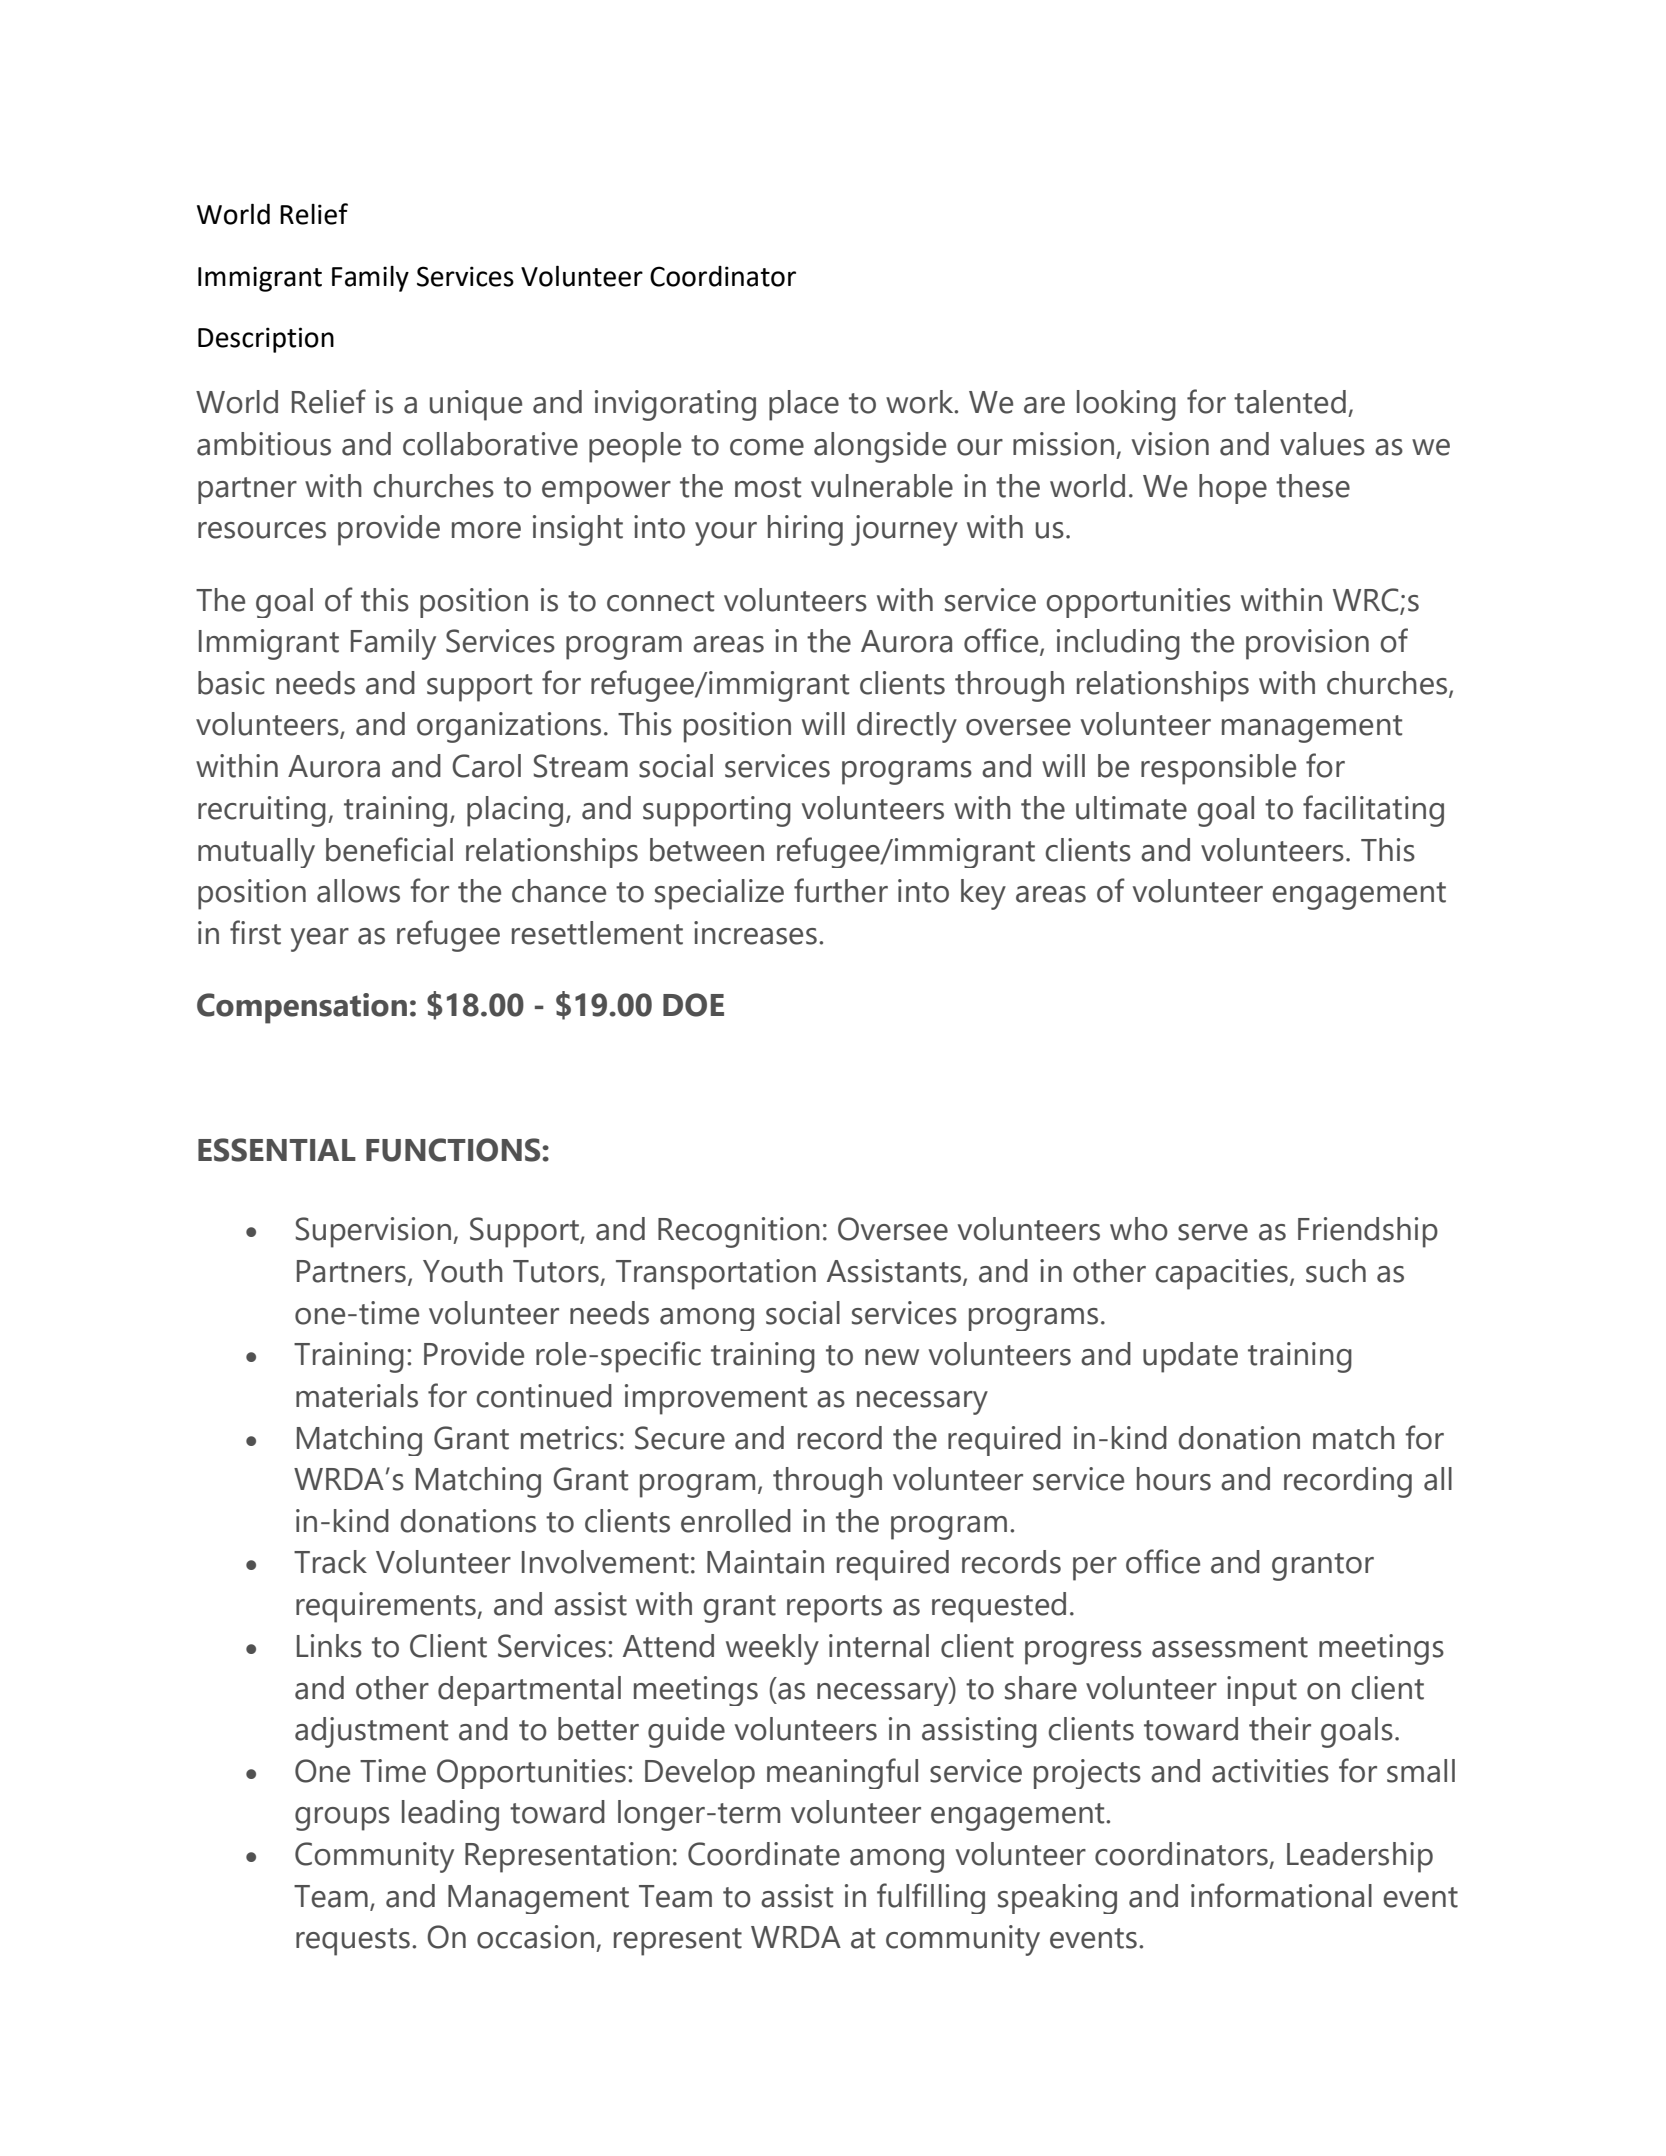  I want to click on talented, so click(1290, 402).
